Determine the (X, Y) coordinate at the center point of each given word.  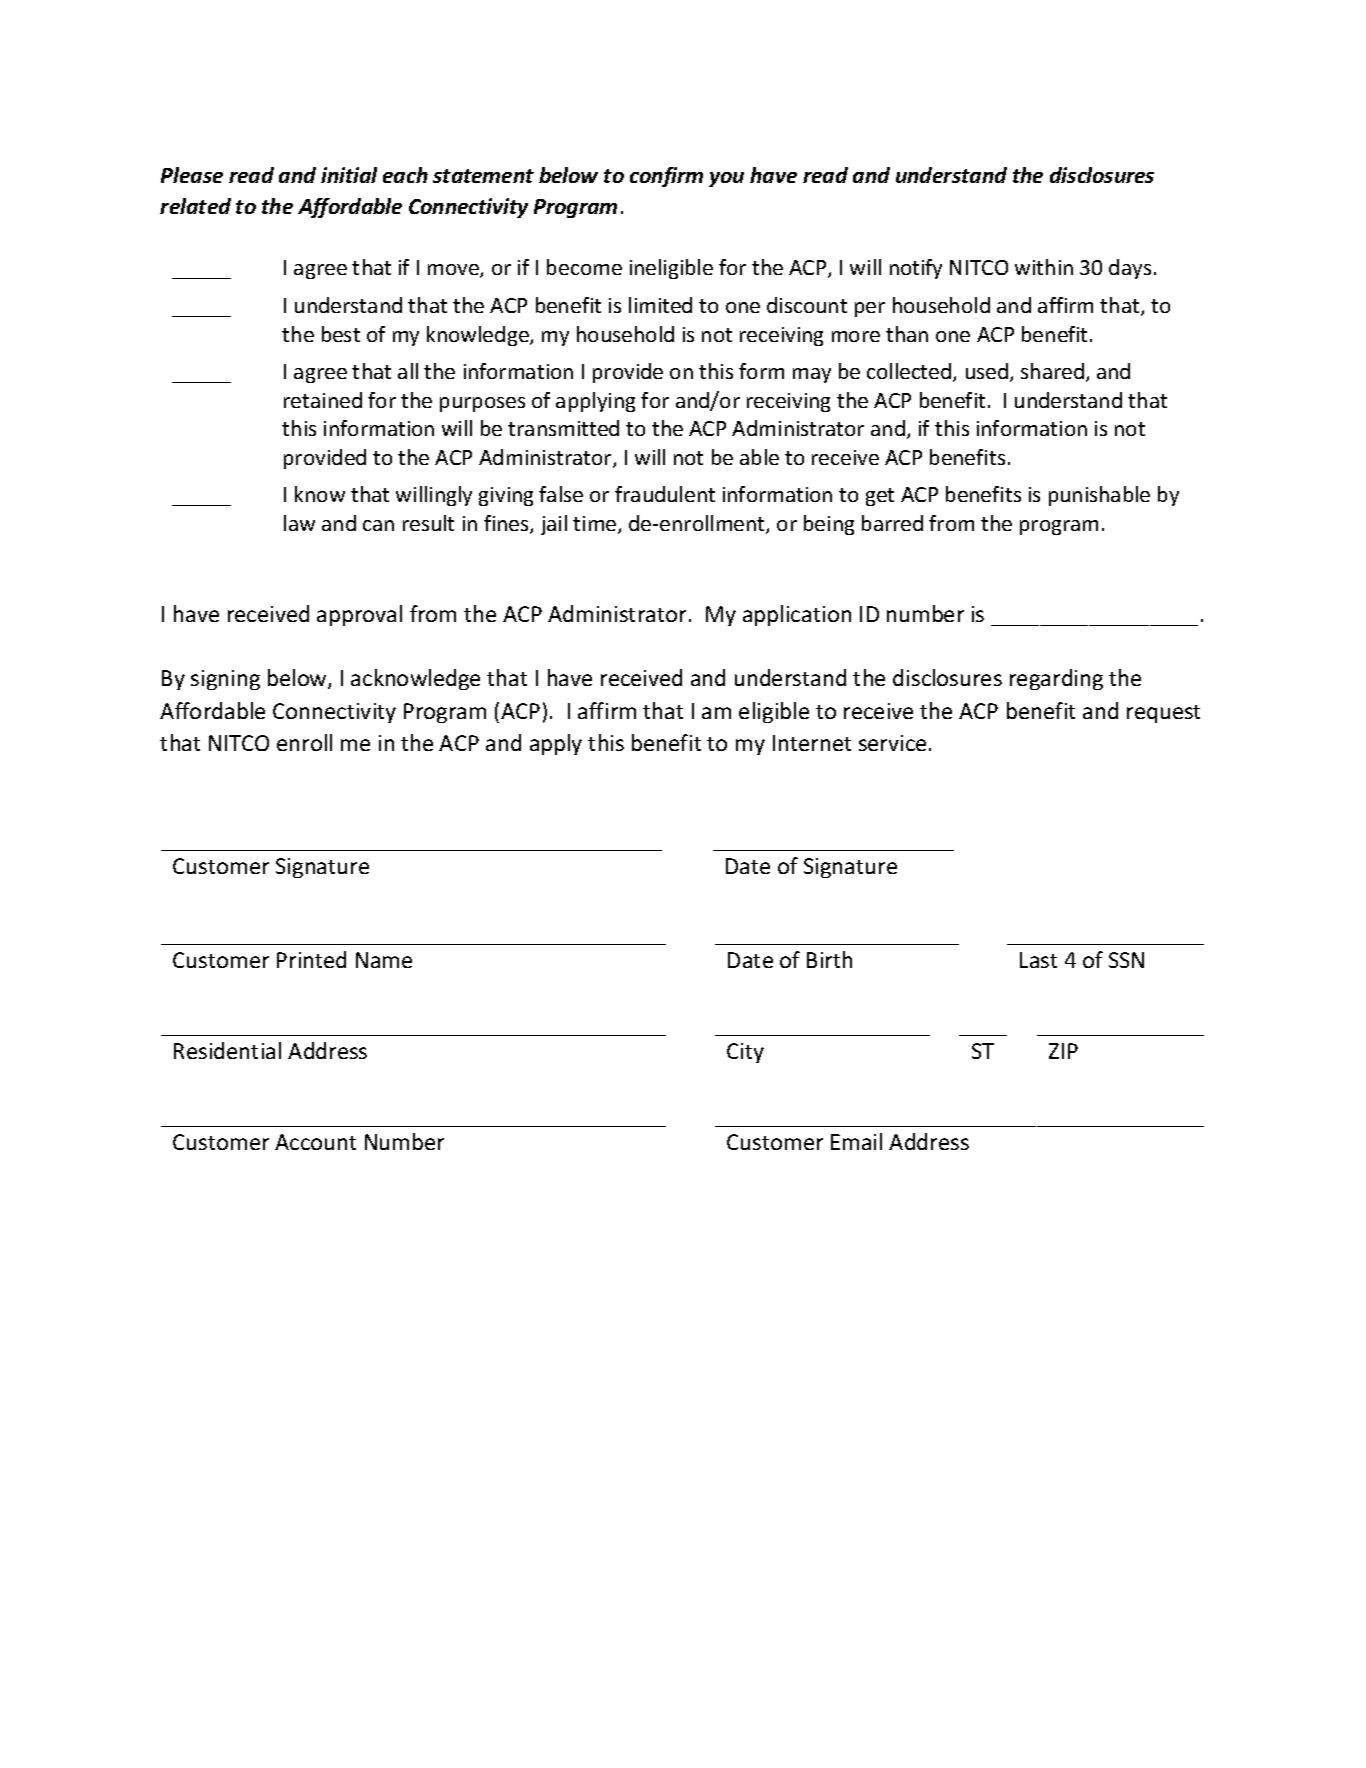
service (892, 743)
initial (349, 175)
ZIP (1063, 1051)
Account (315, 1142)
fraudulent (665, 494)
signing (225, 680)
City (745, 1053)
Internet (812, 743)
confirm (666, 177)
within (1044, 267)
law (299, 523)
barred (892, 523)
